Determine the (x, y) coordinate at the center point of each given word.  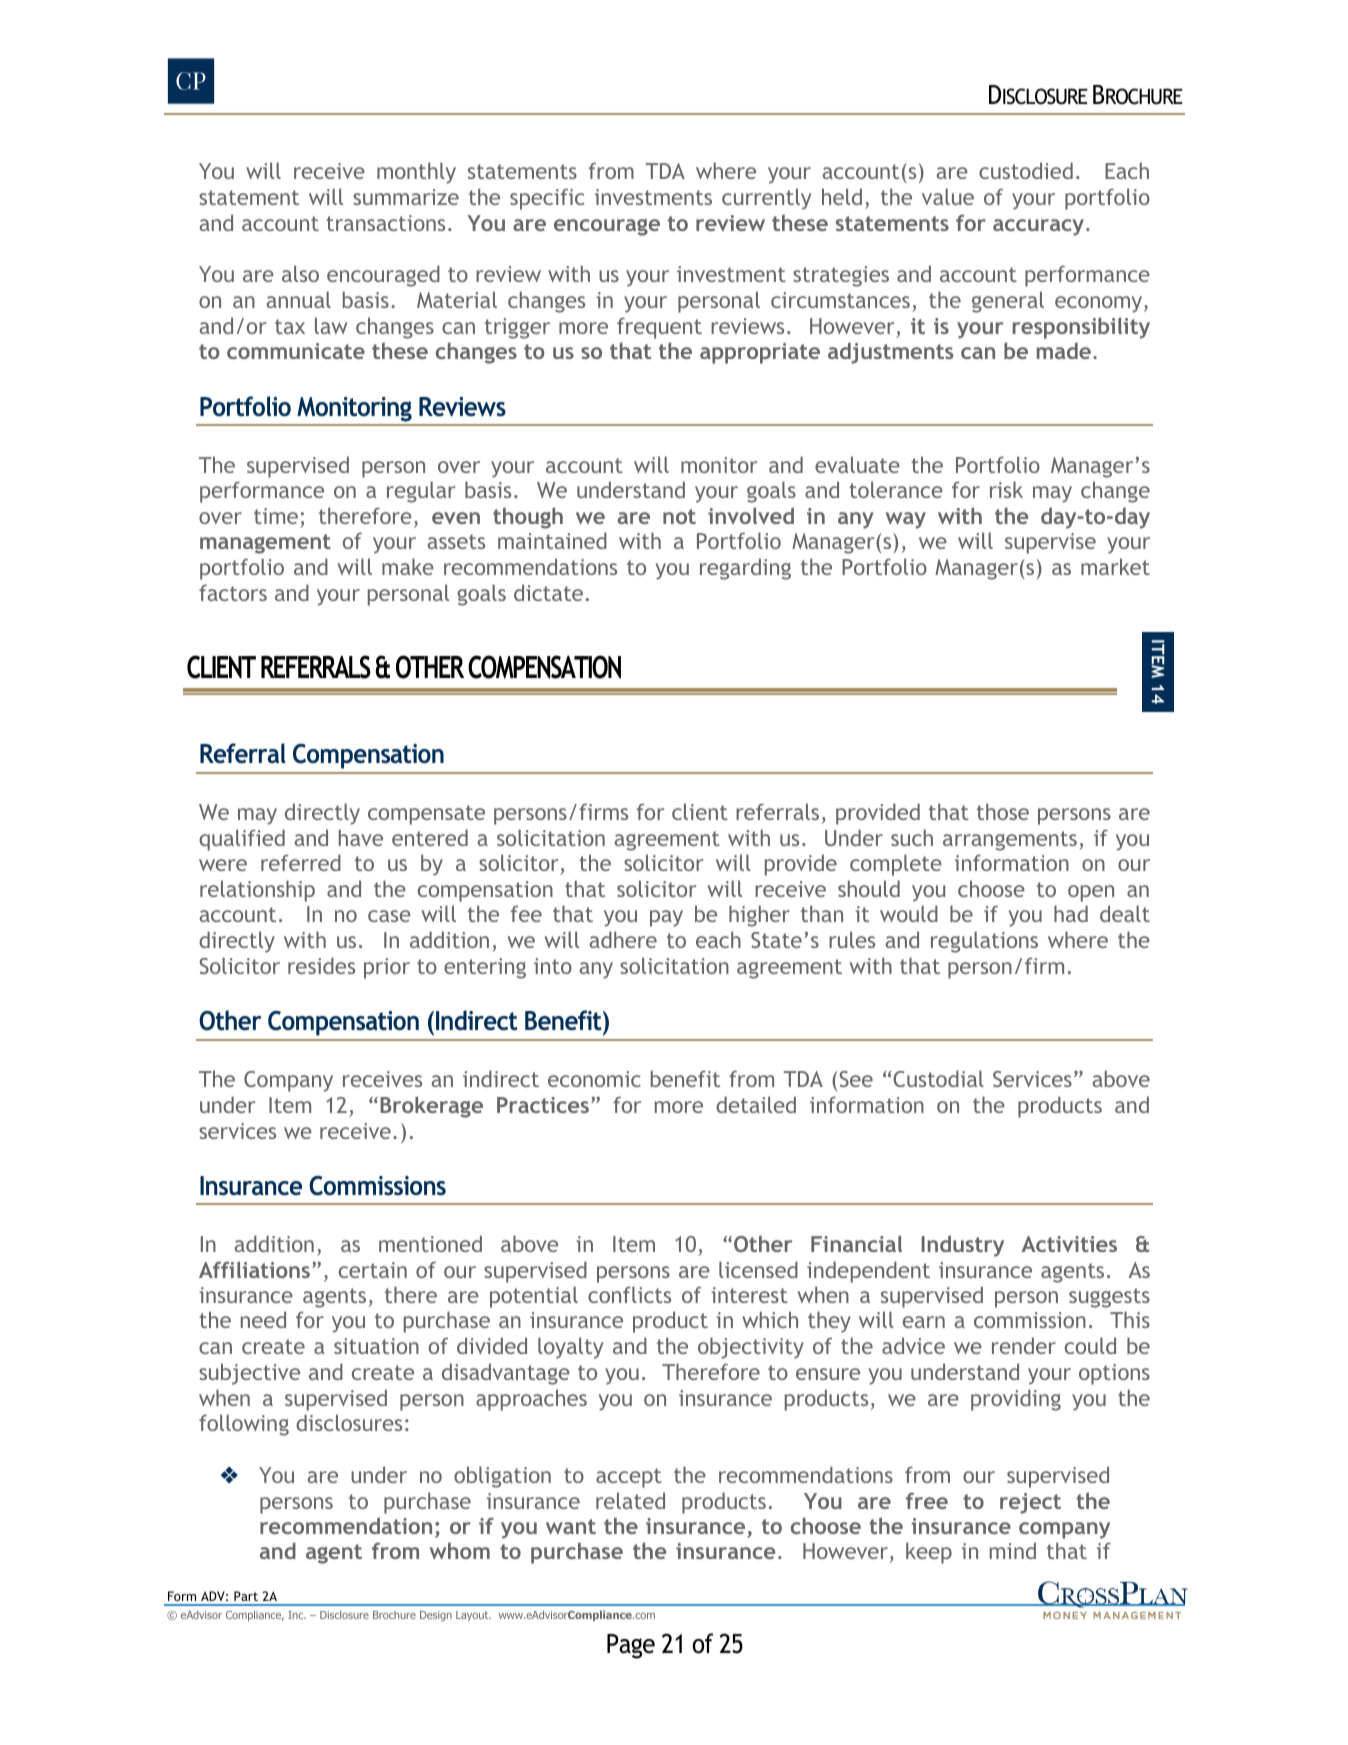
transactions (385, 223)
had (1071, 913)
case (389, 916)
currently (766, 199)
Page (631, 1646)
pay (666, 918)
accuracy (1038, 227)
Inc (297, 1615)
